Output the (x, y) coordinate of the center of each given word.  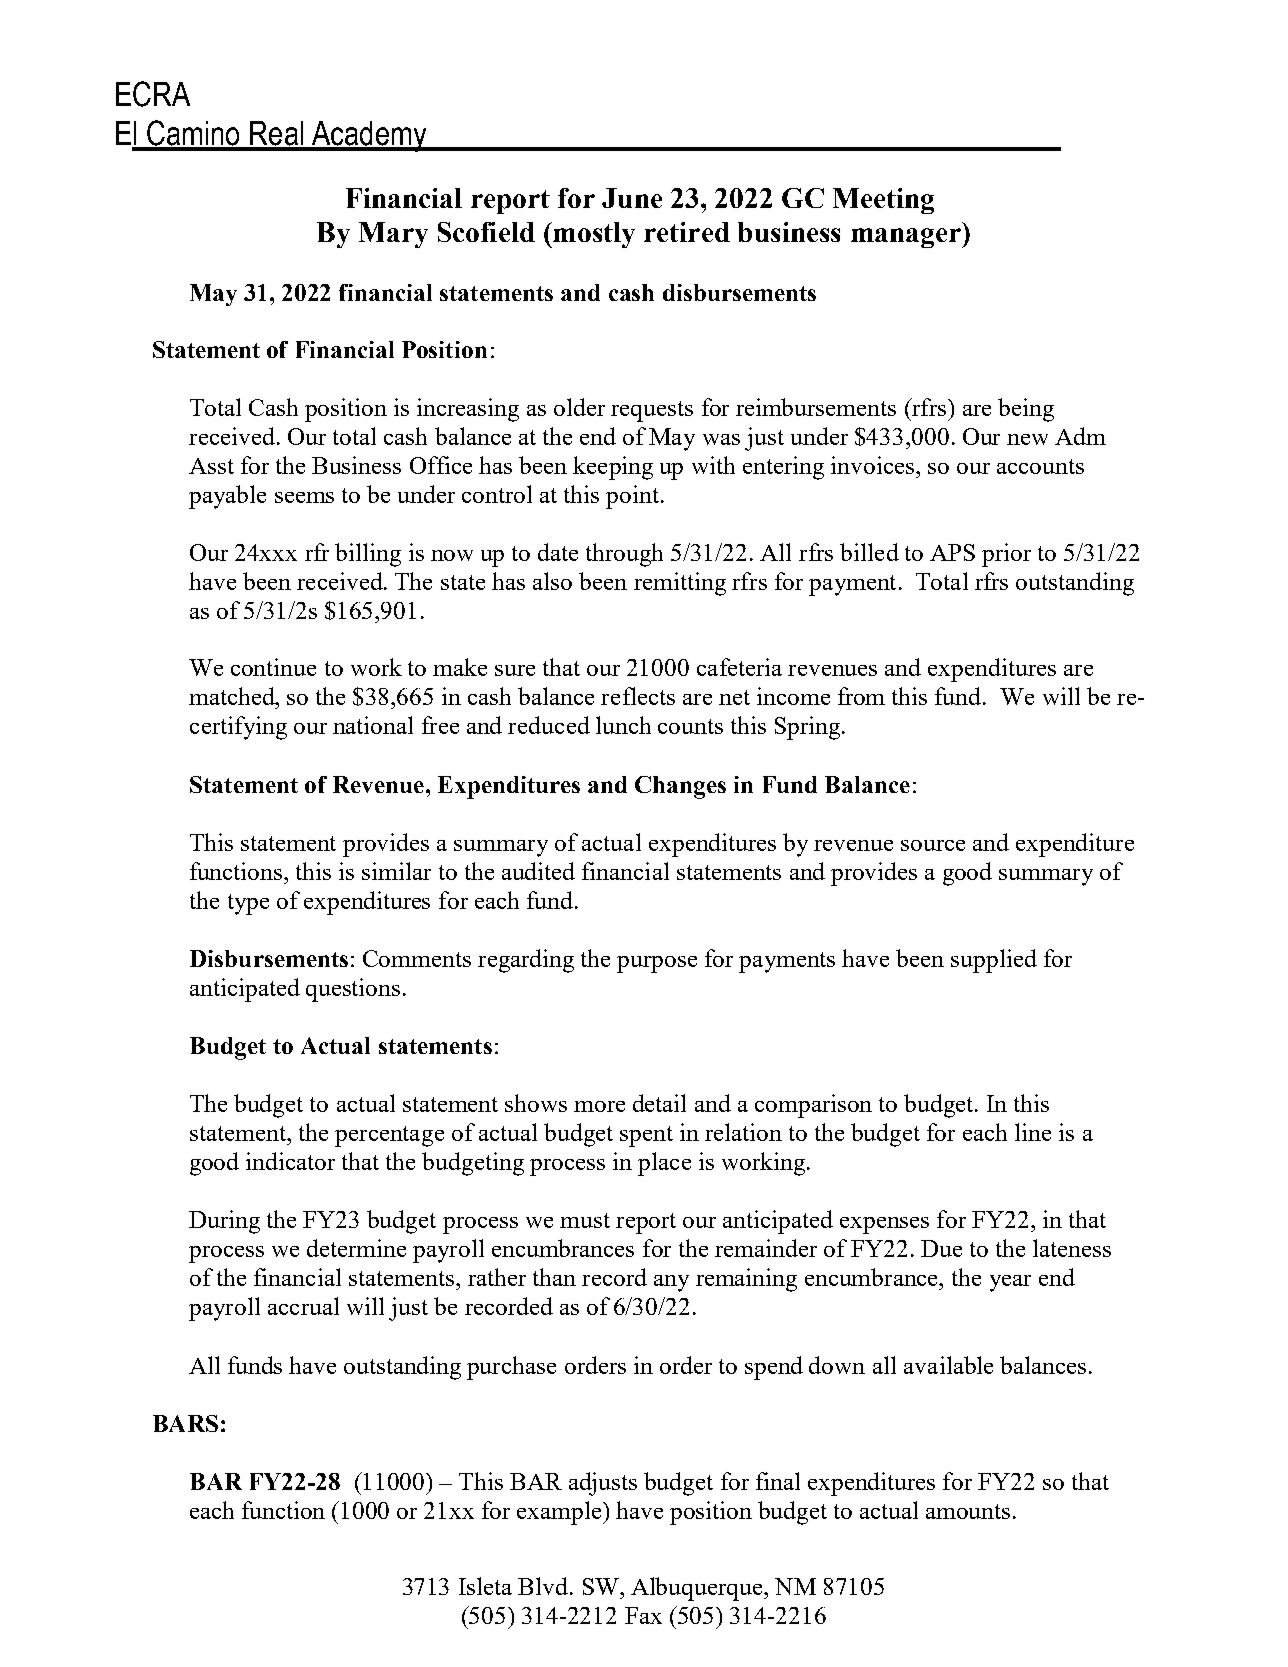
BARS (185, 1423)
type (248, 904)
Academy (370, 136)
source (933, 845)
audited (538, 871)
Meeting (883, 201)
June (632, 198)
